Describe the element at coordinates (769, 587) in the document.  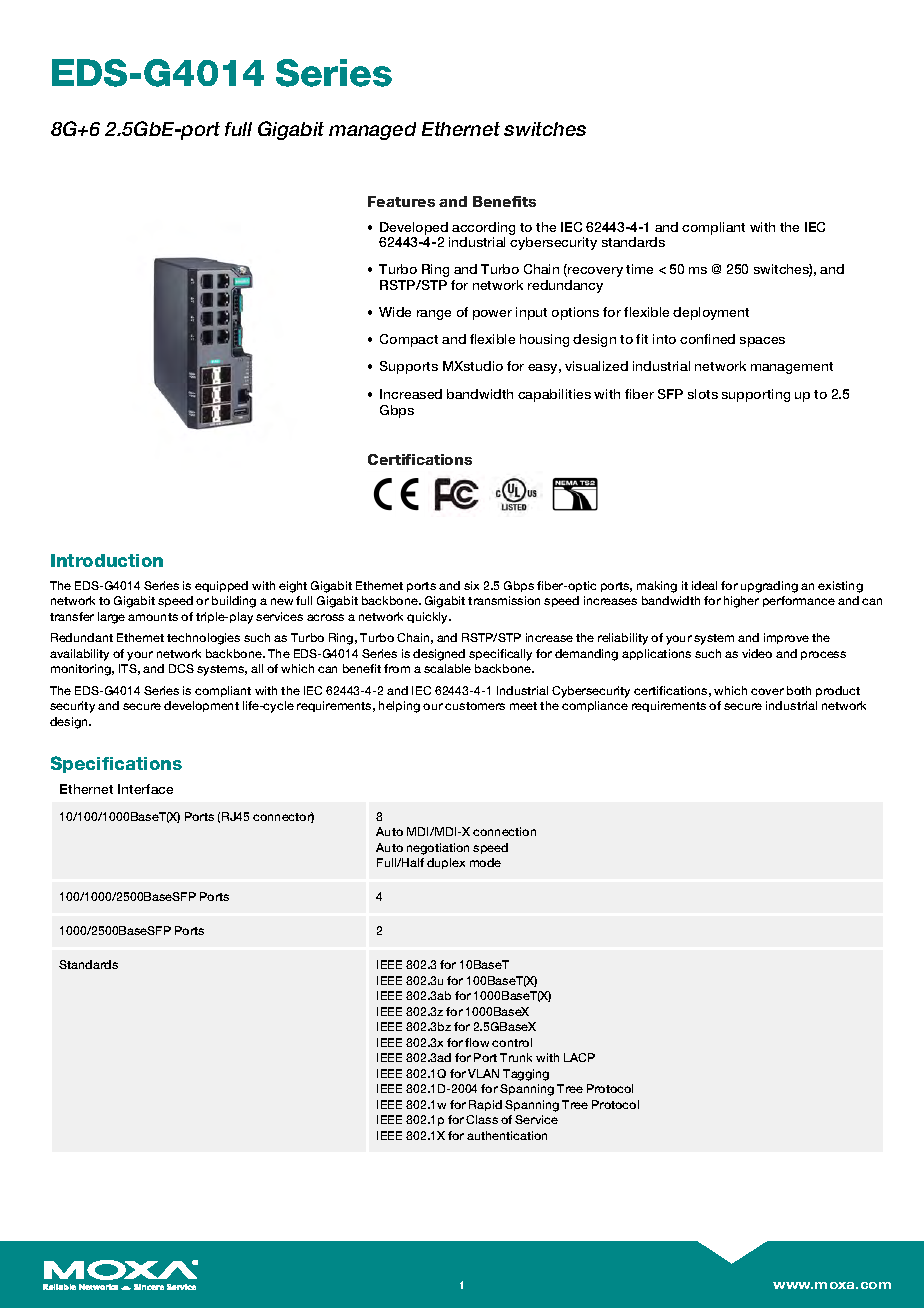
I see `upgrading` at that location.
